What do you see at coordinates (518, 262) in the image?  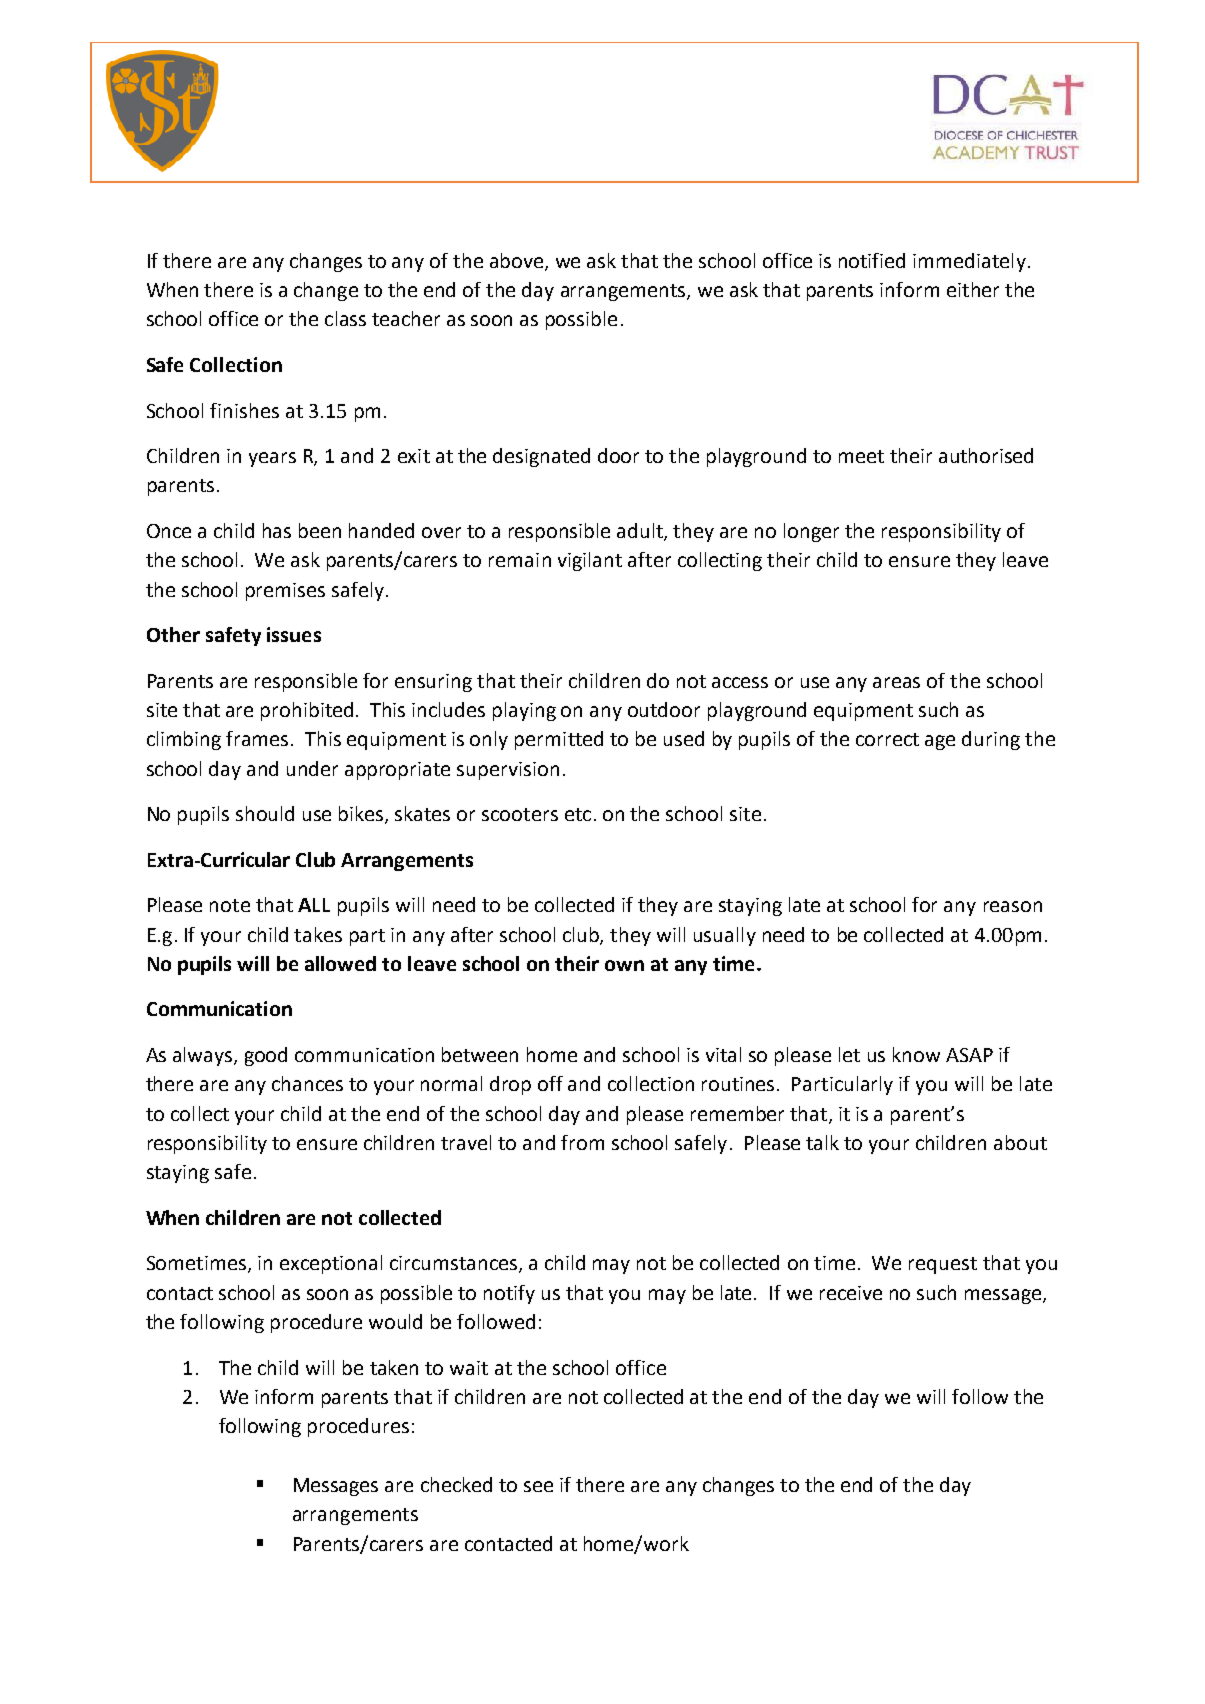 I see `above` at bounding box center [518, 262].
